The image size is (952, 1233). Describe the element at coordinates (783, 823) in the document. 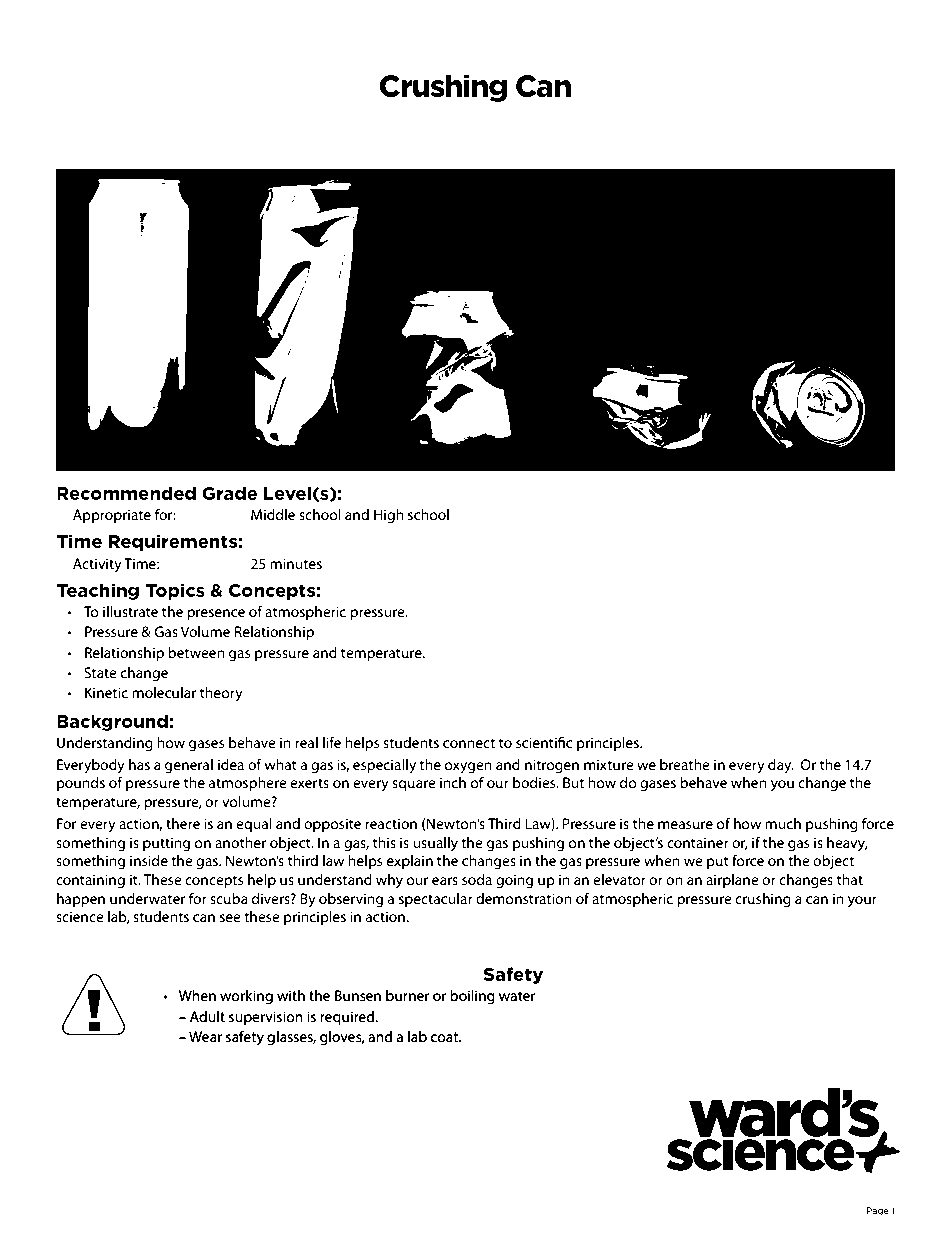

I see `much` at that location.
